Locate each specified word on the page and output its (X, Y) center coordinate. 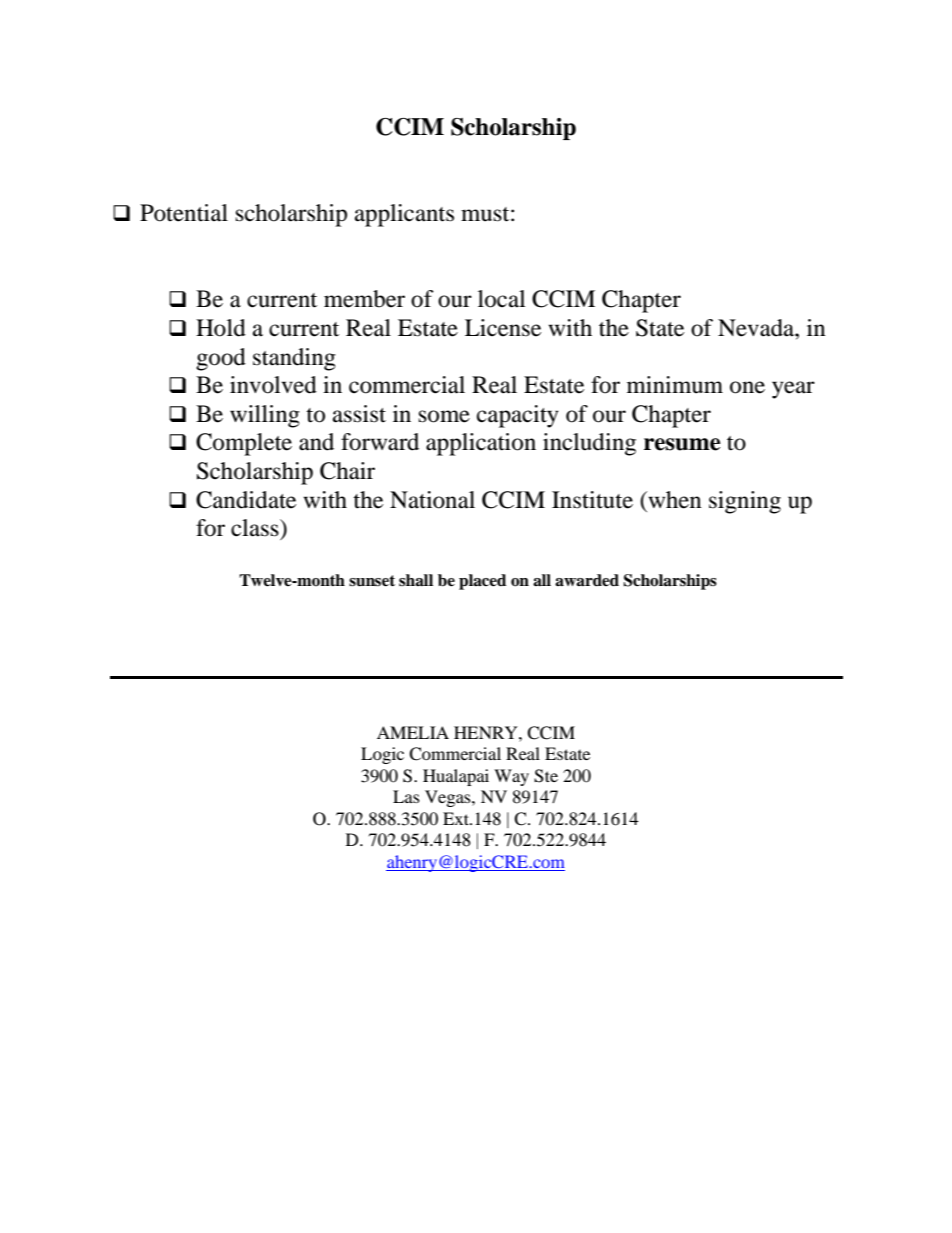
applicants (404, 215)
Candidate (246, 500)
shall (416, 580)
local (501, 299)
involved (273, 385)
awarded (587, 580)
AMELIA (413, 732)
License (503, 328)
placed (482, 582)
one (747, 387)
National (432, 500)
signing (745, 502)
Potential (184, 213)
